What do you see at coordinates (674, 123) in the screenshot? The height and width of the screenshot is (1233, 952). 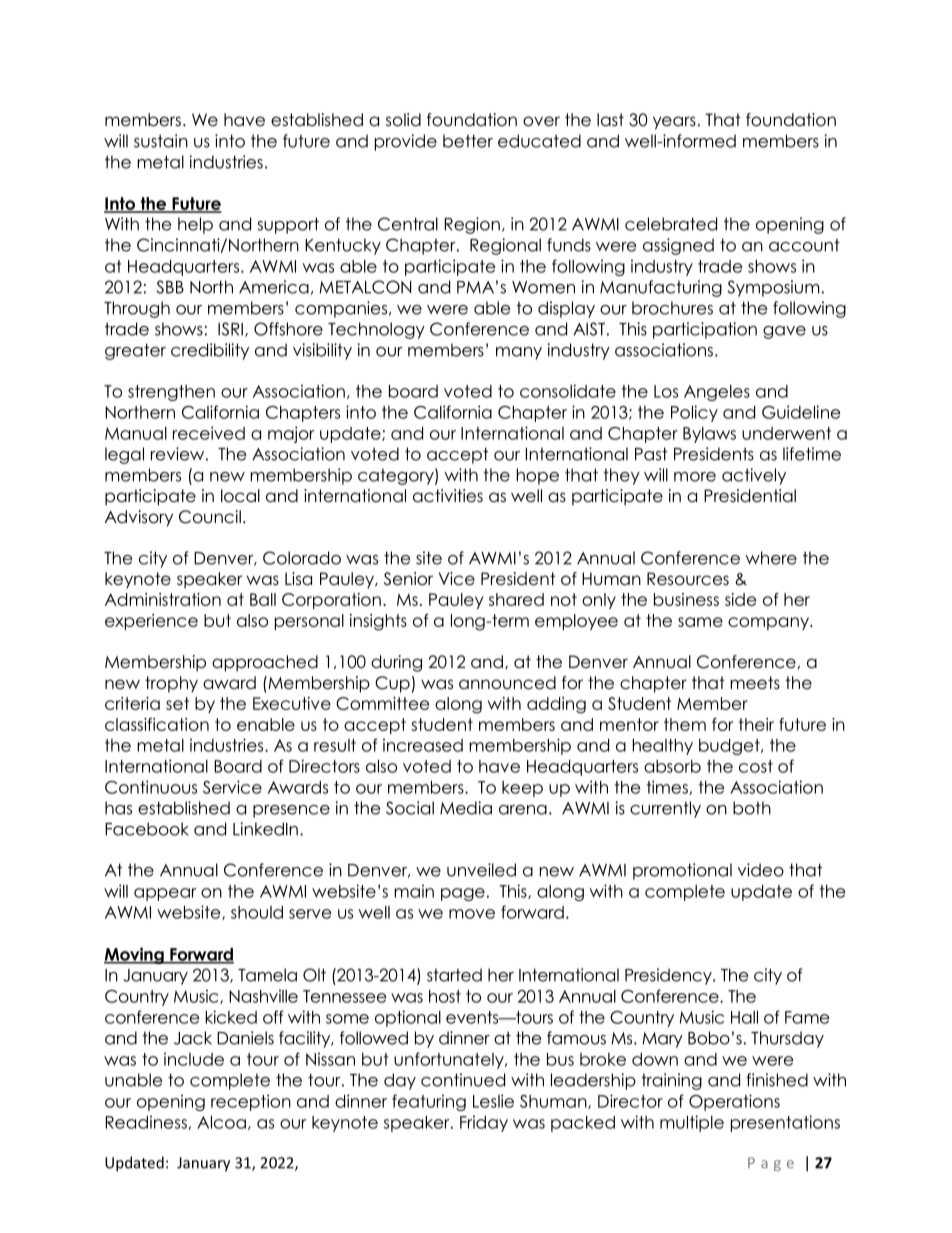 I see `years` at bounding box center [674, 123].
